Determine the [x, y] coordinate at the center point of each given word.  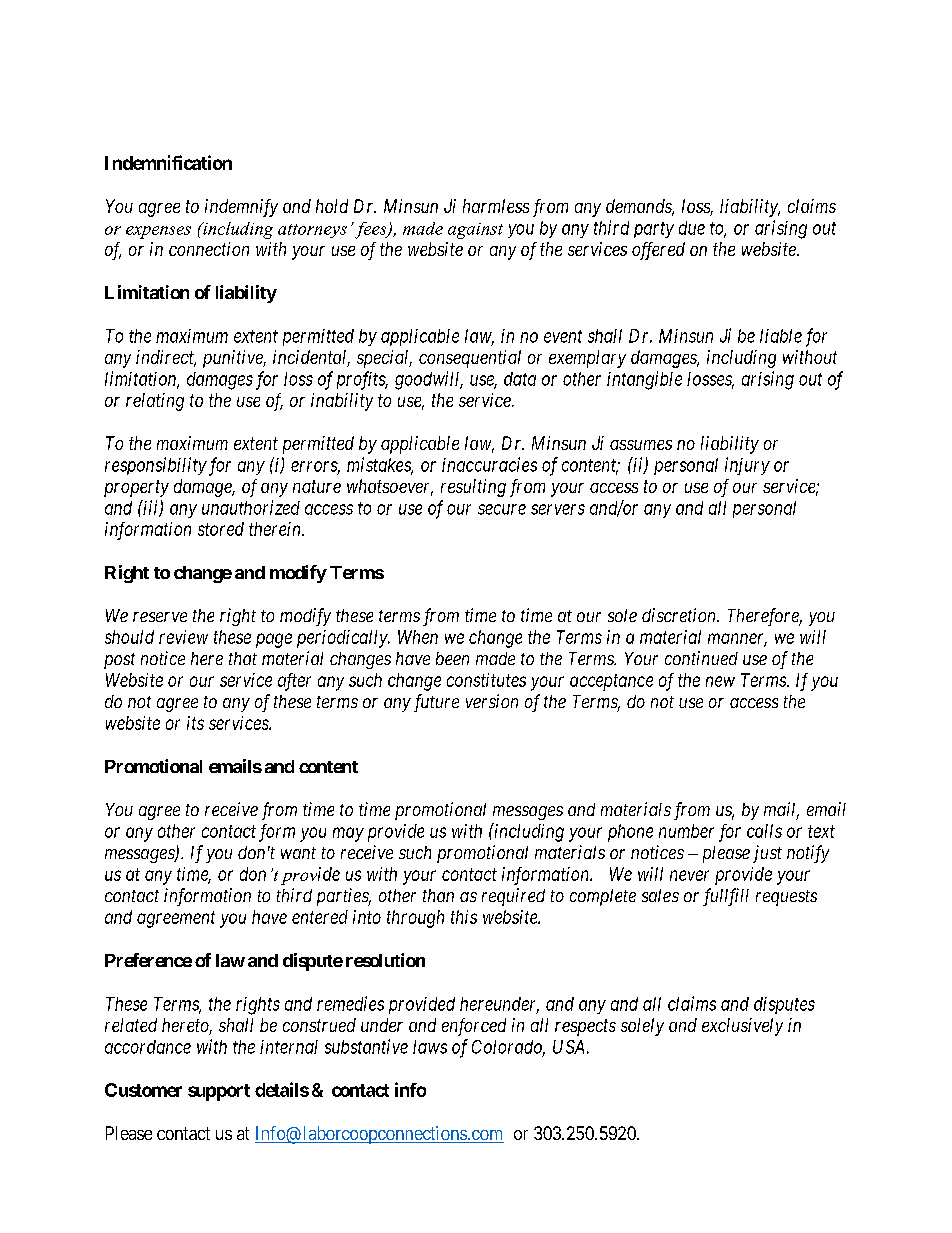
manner [737, 640]
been [452, 658]
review [183, 637]
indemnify [241, 208]
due [692, 228]
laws [430, 1047]
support [219, 1092]
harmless [496, 206]
